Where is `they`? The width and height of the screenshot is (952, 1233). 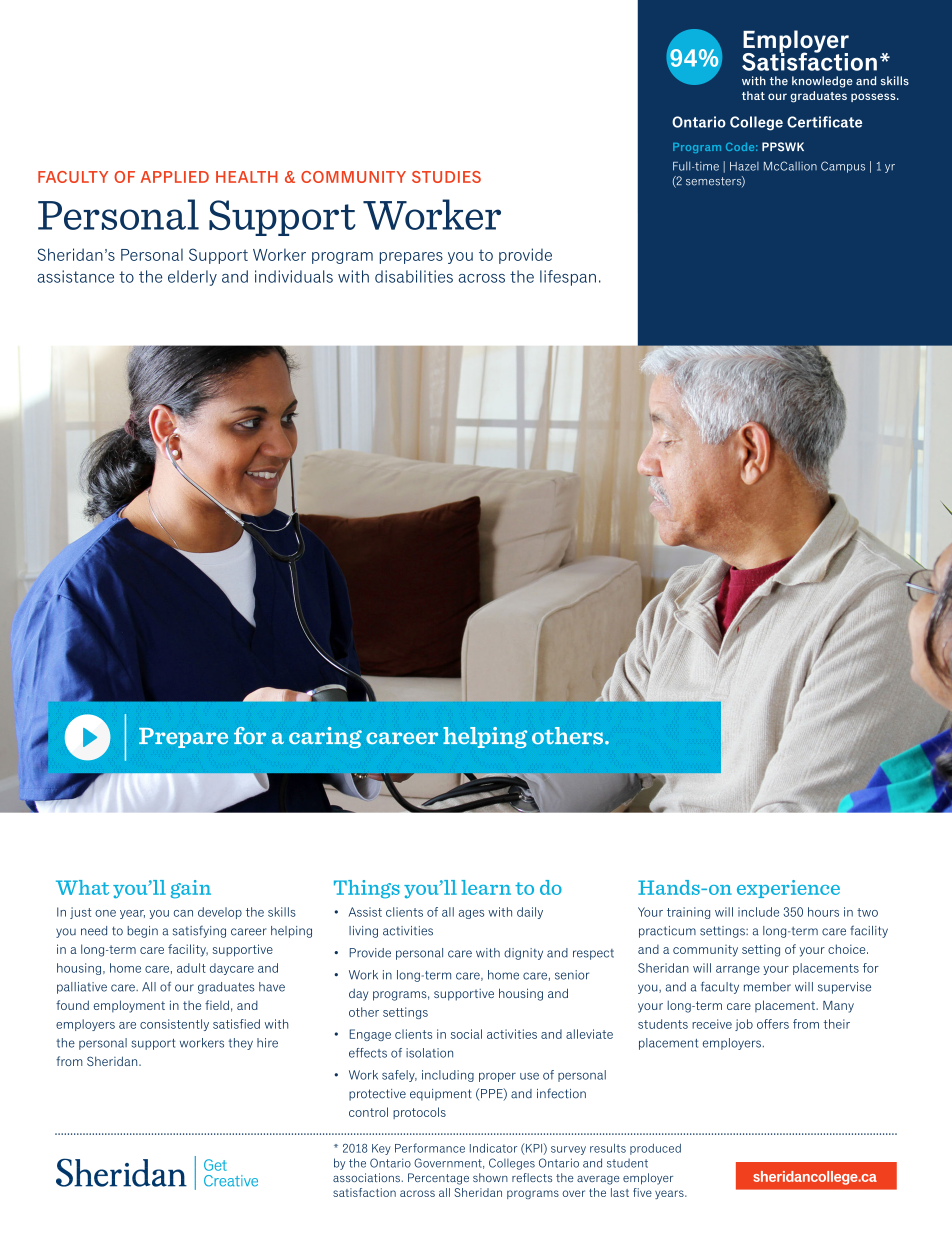 they is located at coordinates (240, 1044).
